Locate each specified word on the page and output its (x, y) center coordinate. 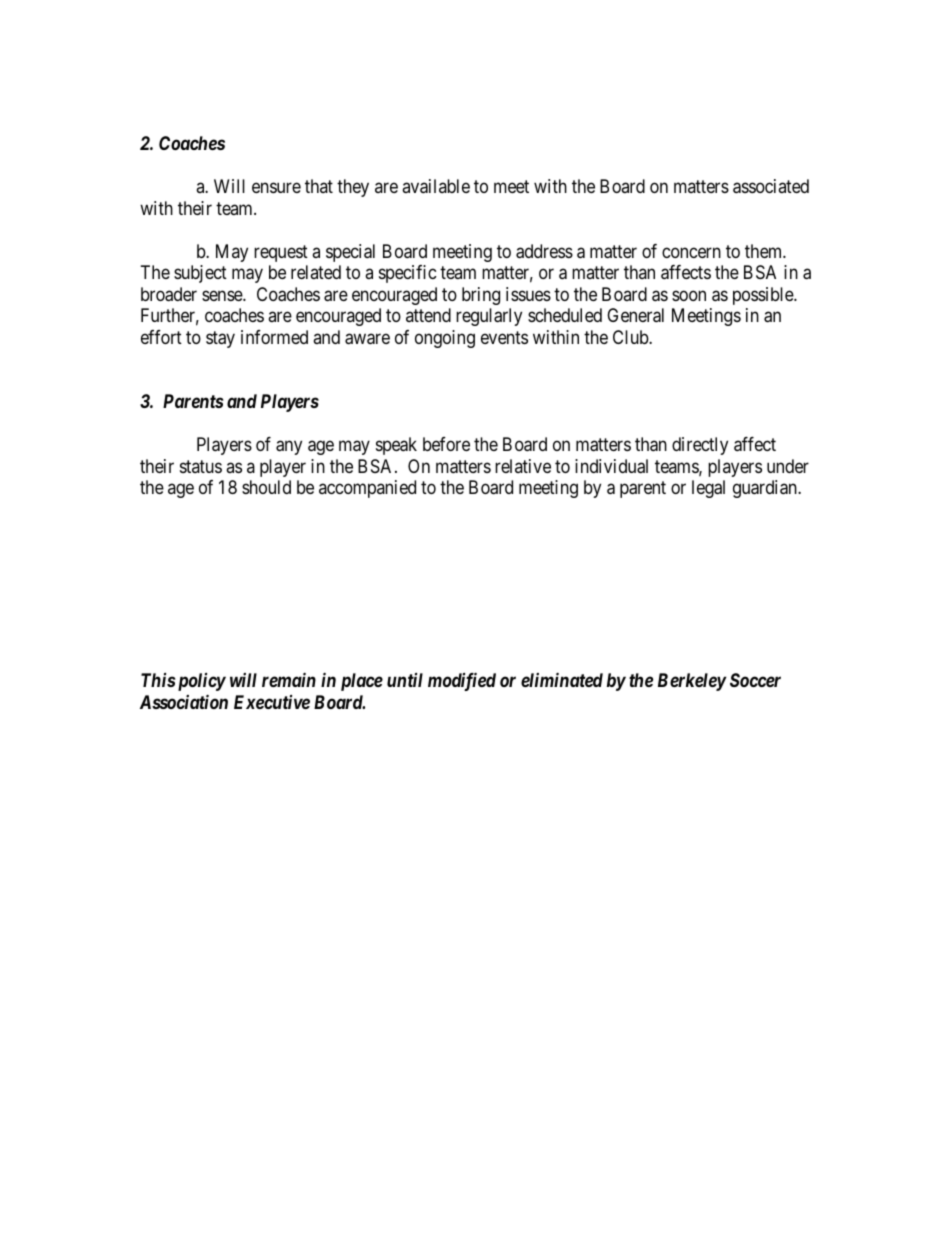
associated (771, 186)
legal (708, 489)
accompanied (367, 489)
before (446, 444)
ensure (276, 188)
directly (700, 446)
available (436, 186)
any (289, 447)
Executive (272, 702)
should (266, 487)
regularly (489, 317)
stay (220, 339)
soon (689, 295)
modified (462, 681)
